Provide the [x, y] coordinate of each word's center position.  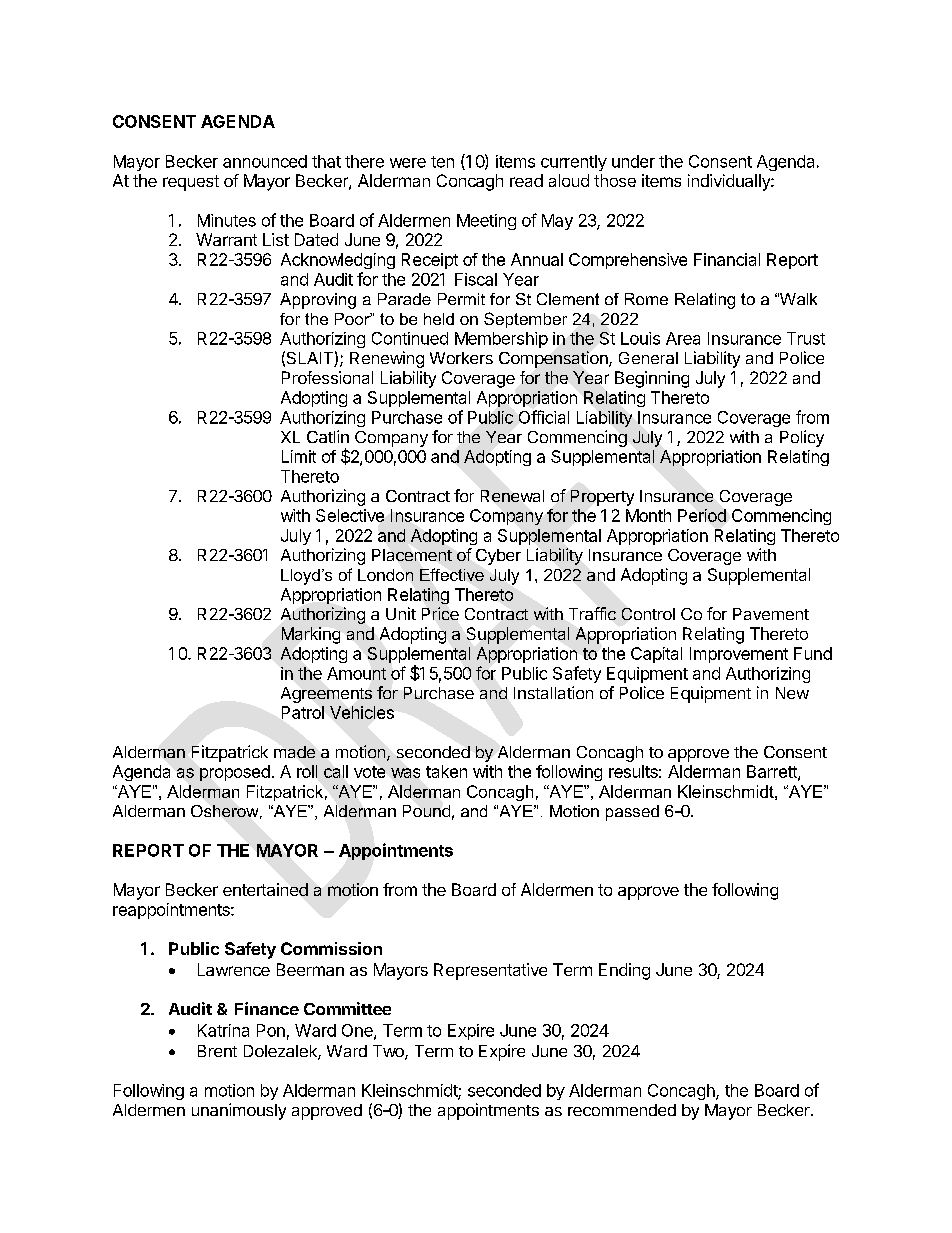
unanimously [239, 1111]
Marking [311, 635]
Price [440, 613]
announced [265, 161]
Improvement [739, 655]
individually [730, 182]
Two [389, 1052]
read [526, 180]
